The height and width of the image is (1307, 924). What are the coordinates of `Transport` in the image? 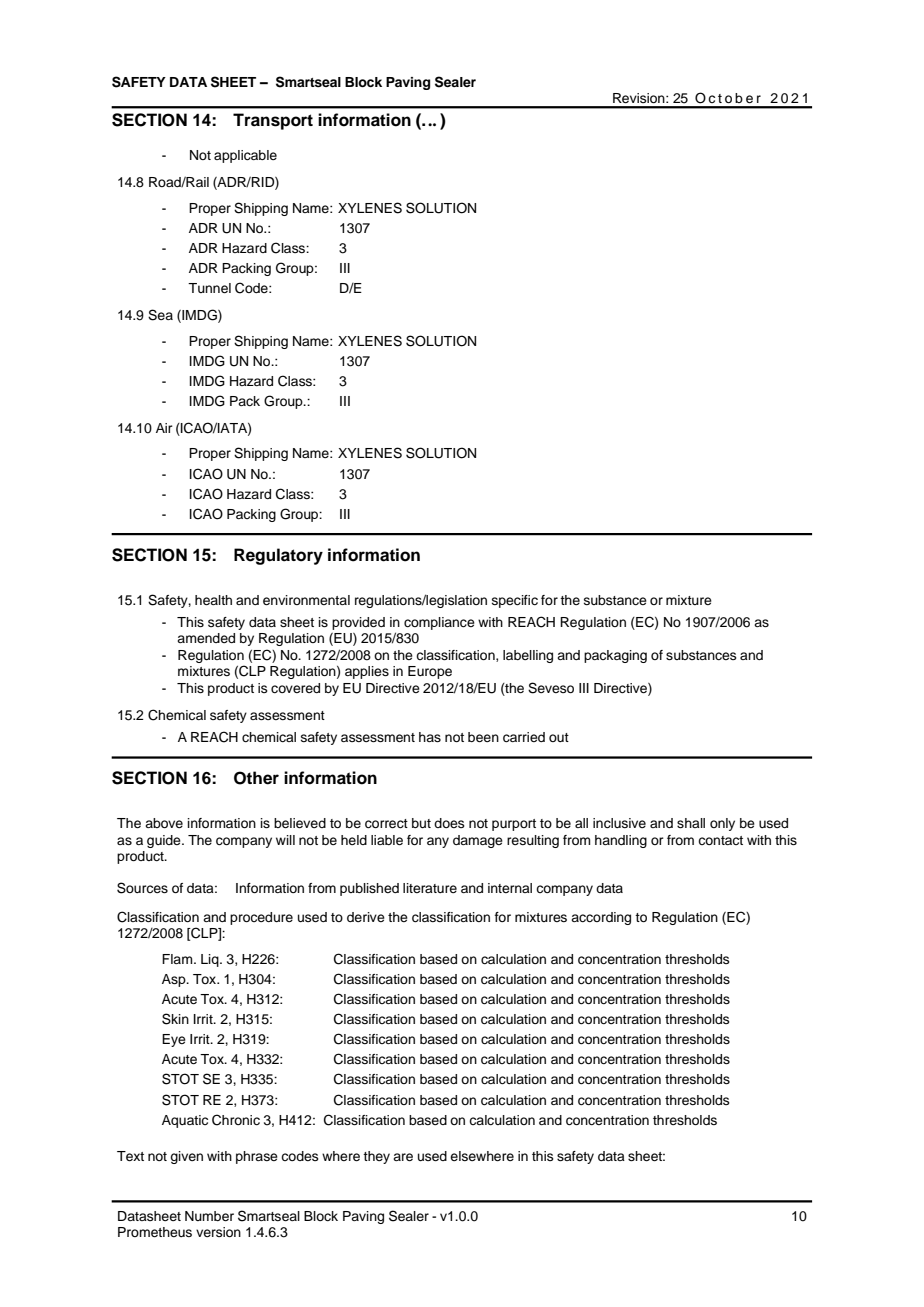 It's located at (273, 121).
